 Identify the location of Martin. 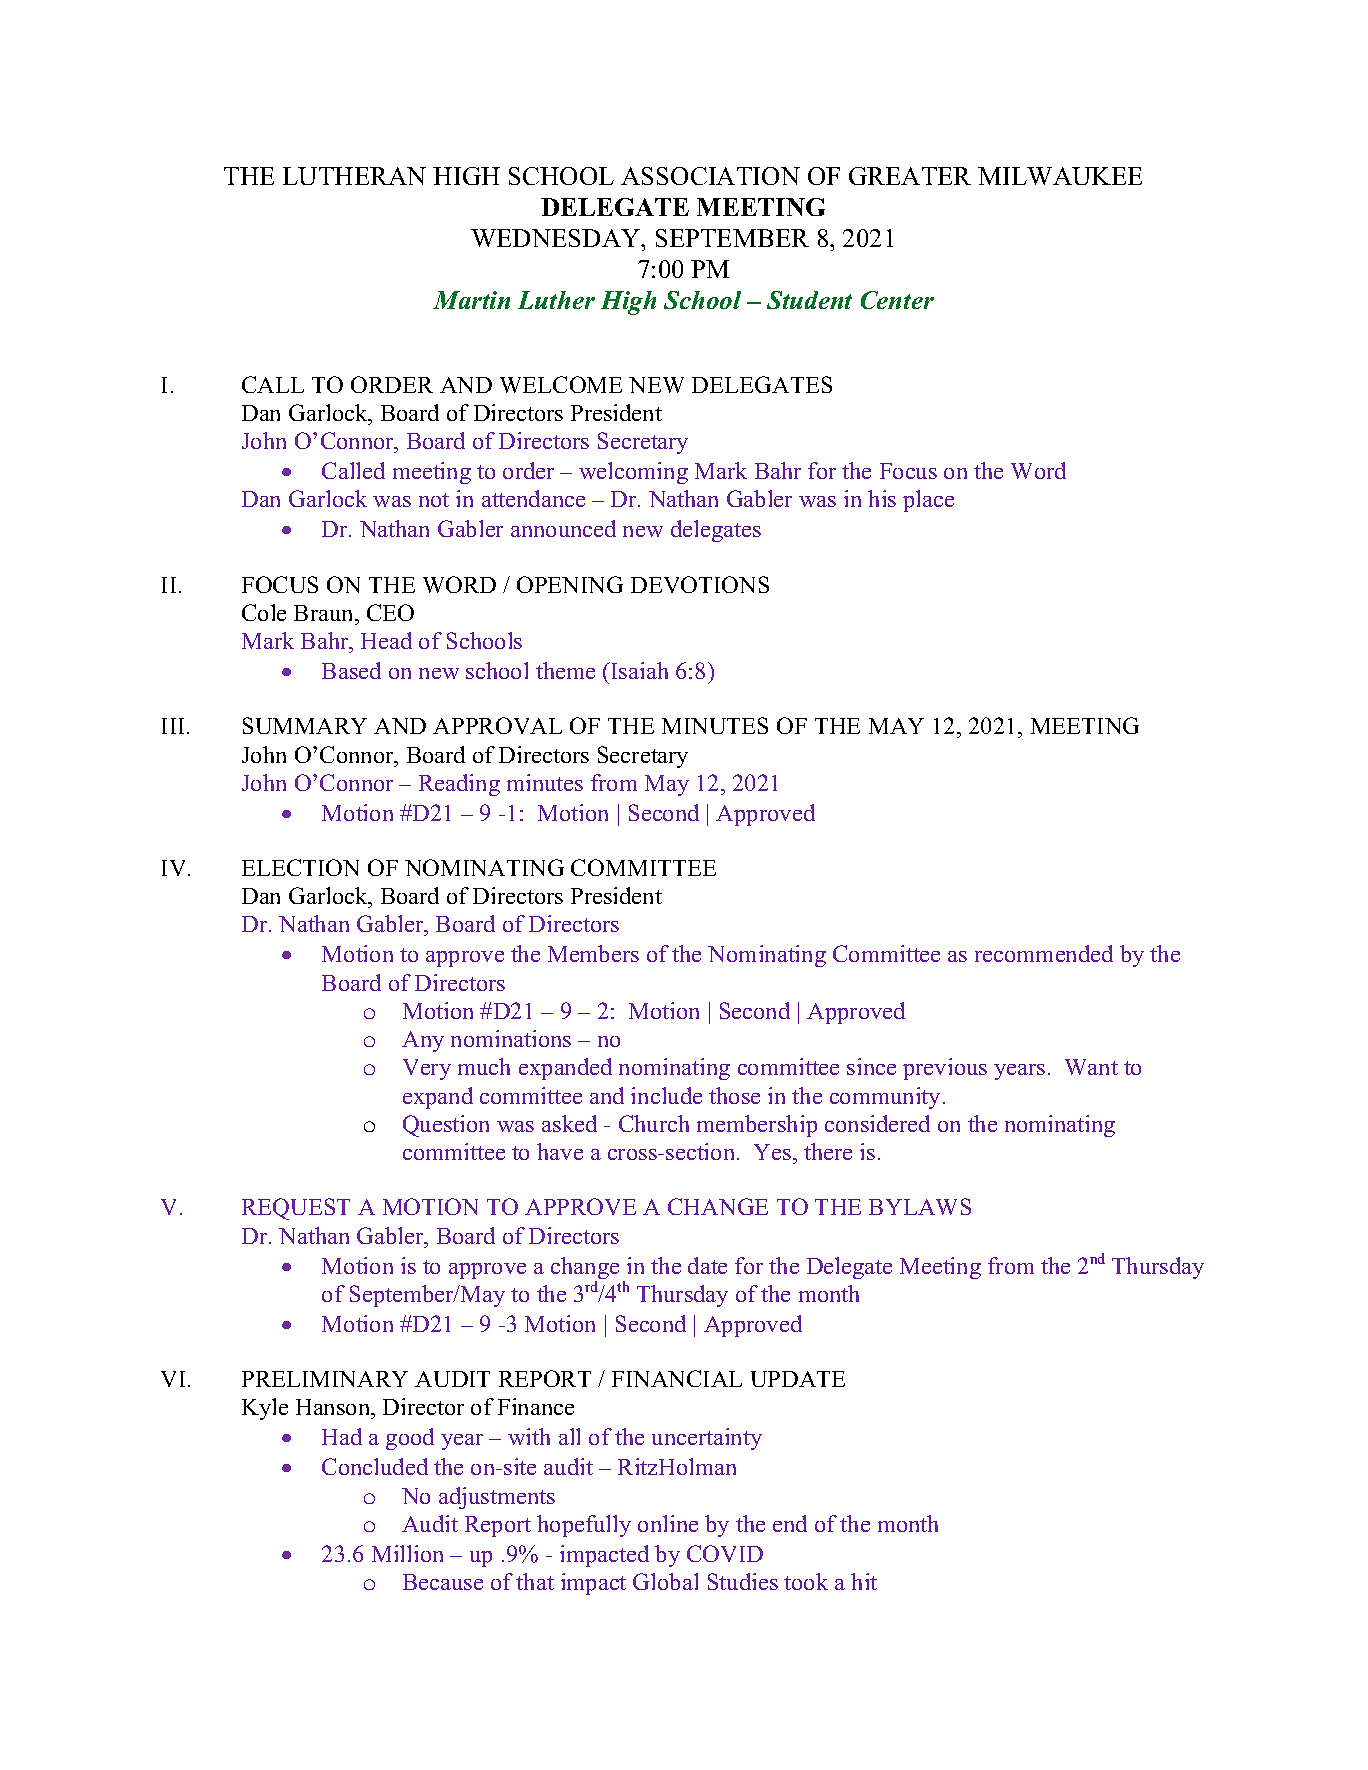
(471, 300).
